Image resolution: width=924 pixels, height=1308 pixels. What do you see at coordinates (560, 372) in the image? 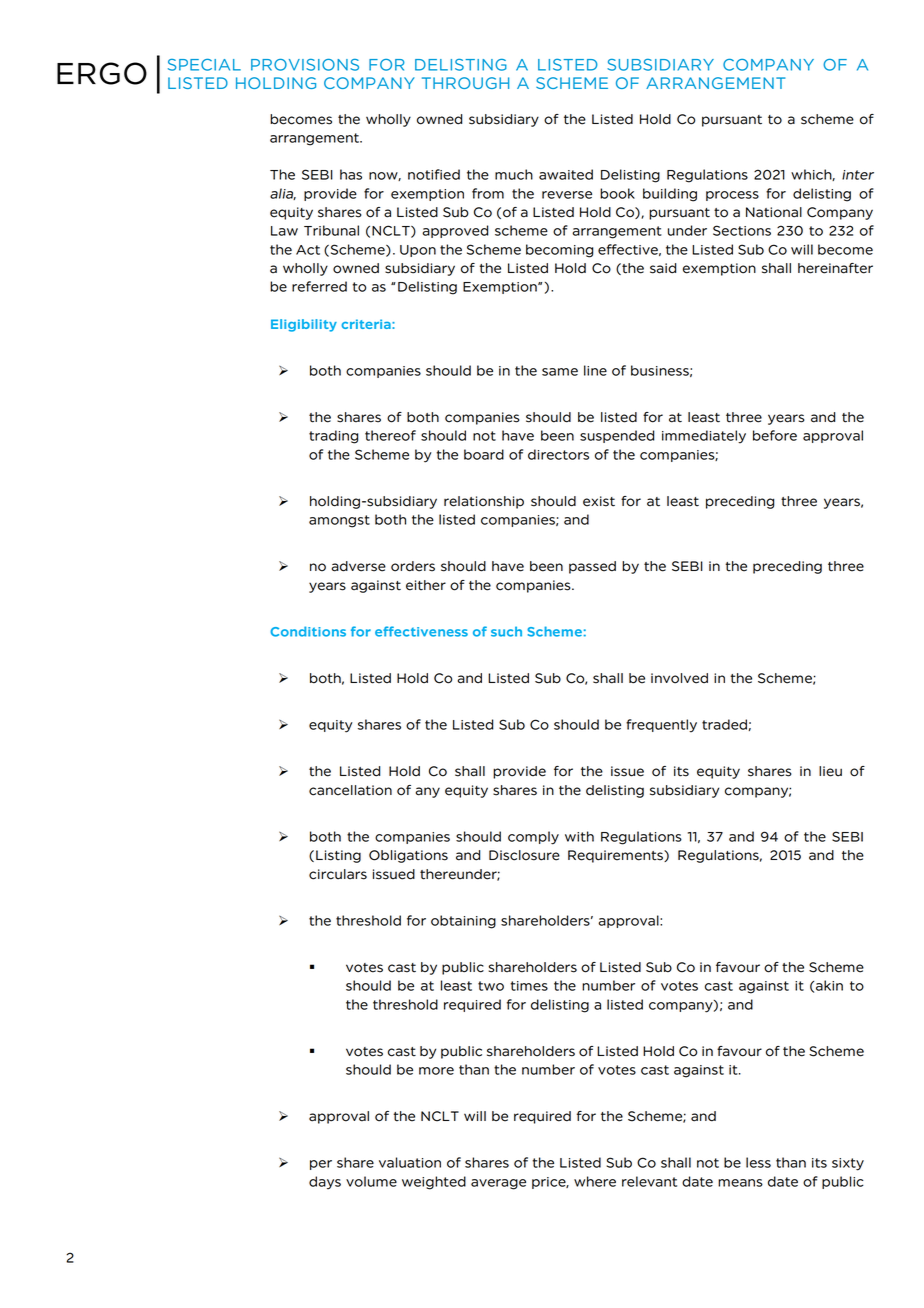
I see `same` at bounding box center [560, 372].
